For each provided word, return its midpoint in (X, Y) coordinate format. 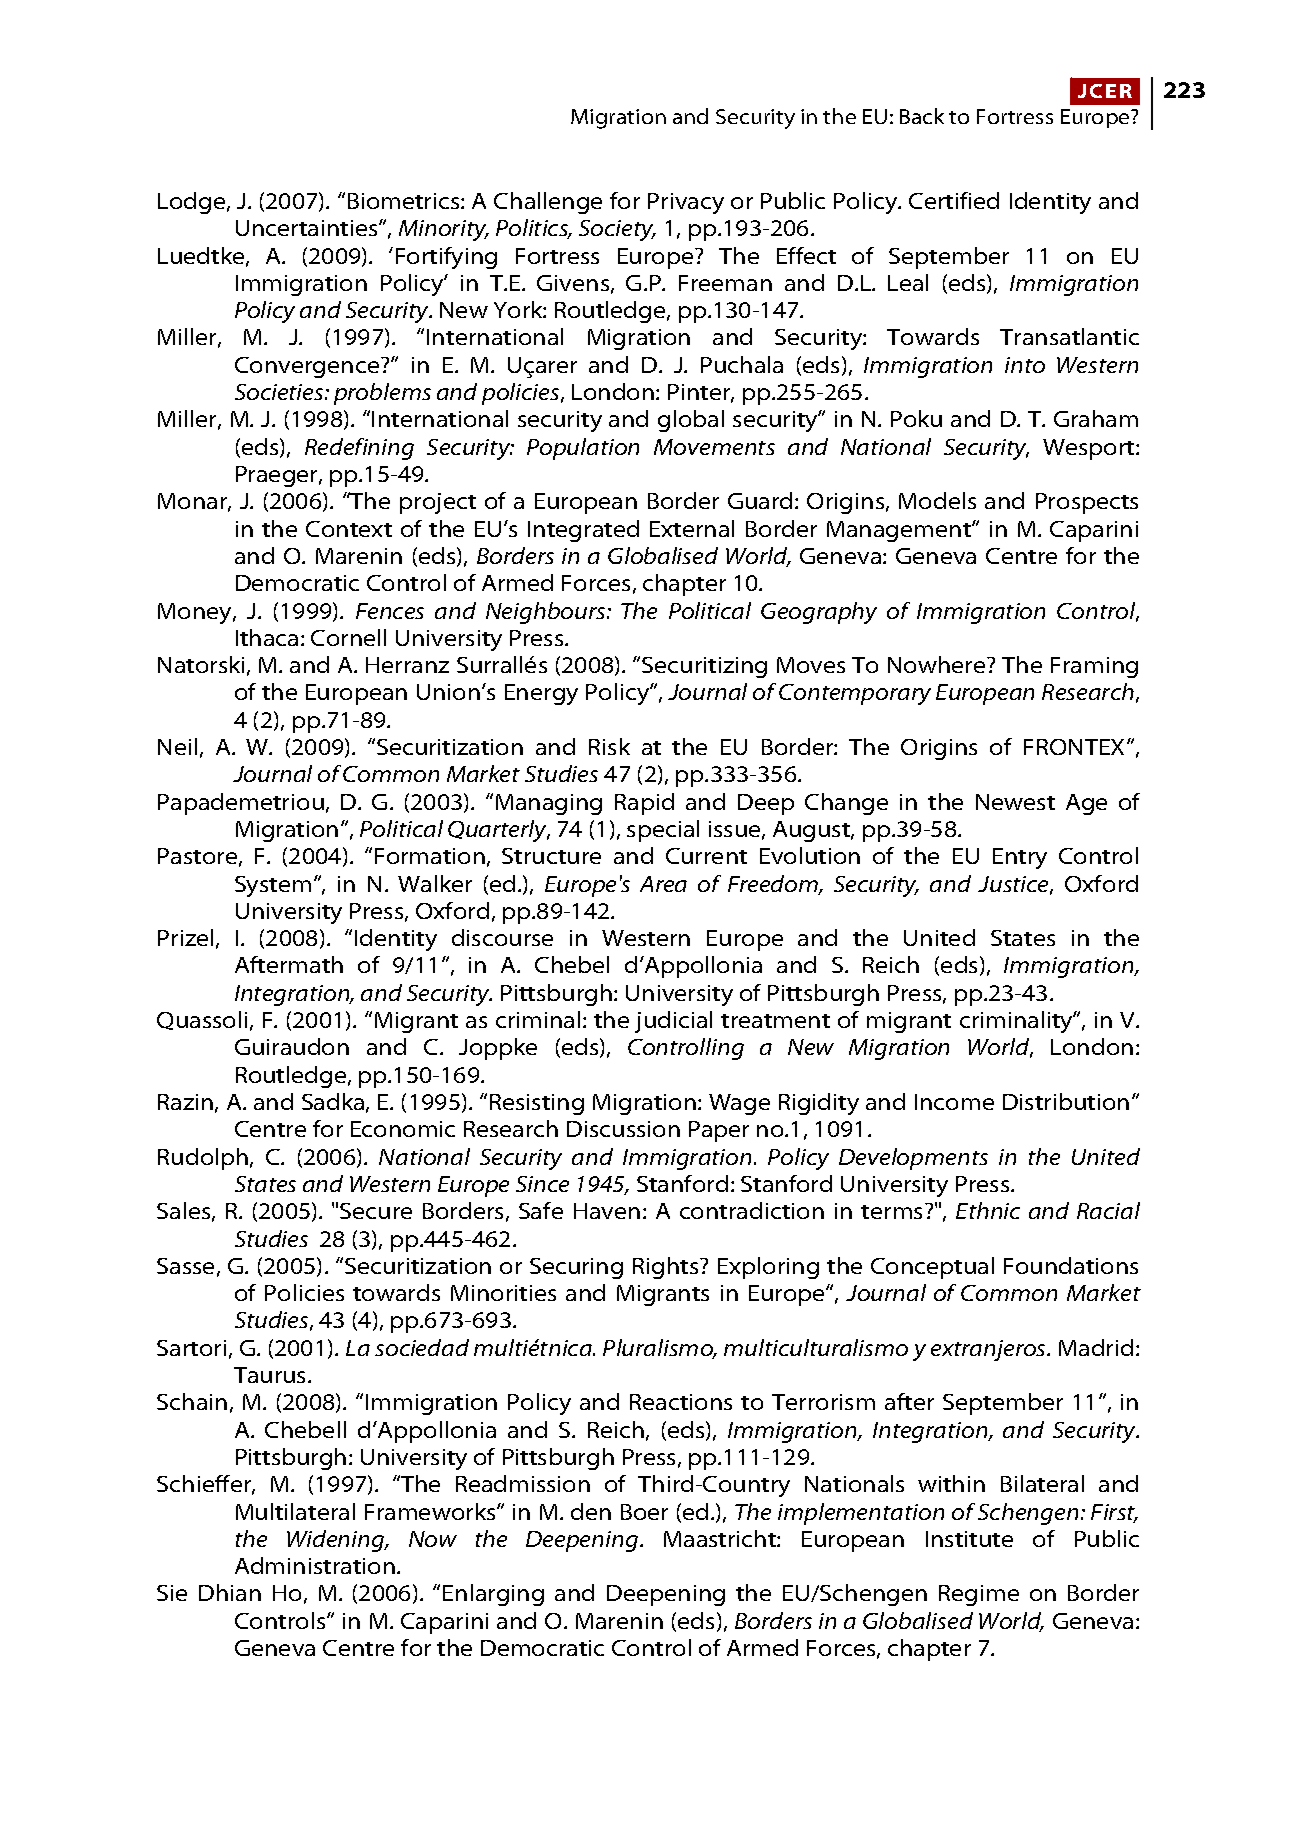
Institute (969, 1539)
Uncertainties (308, 228)
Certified (954, 200)
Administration (315, 1565)
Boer (644, 1512)
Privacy (686, 203)
